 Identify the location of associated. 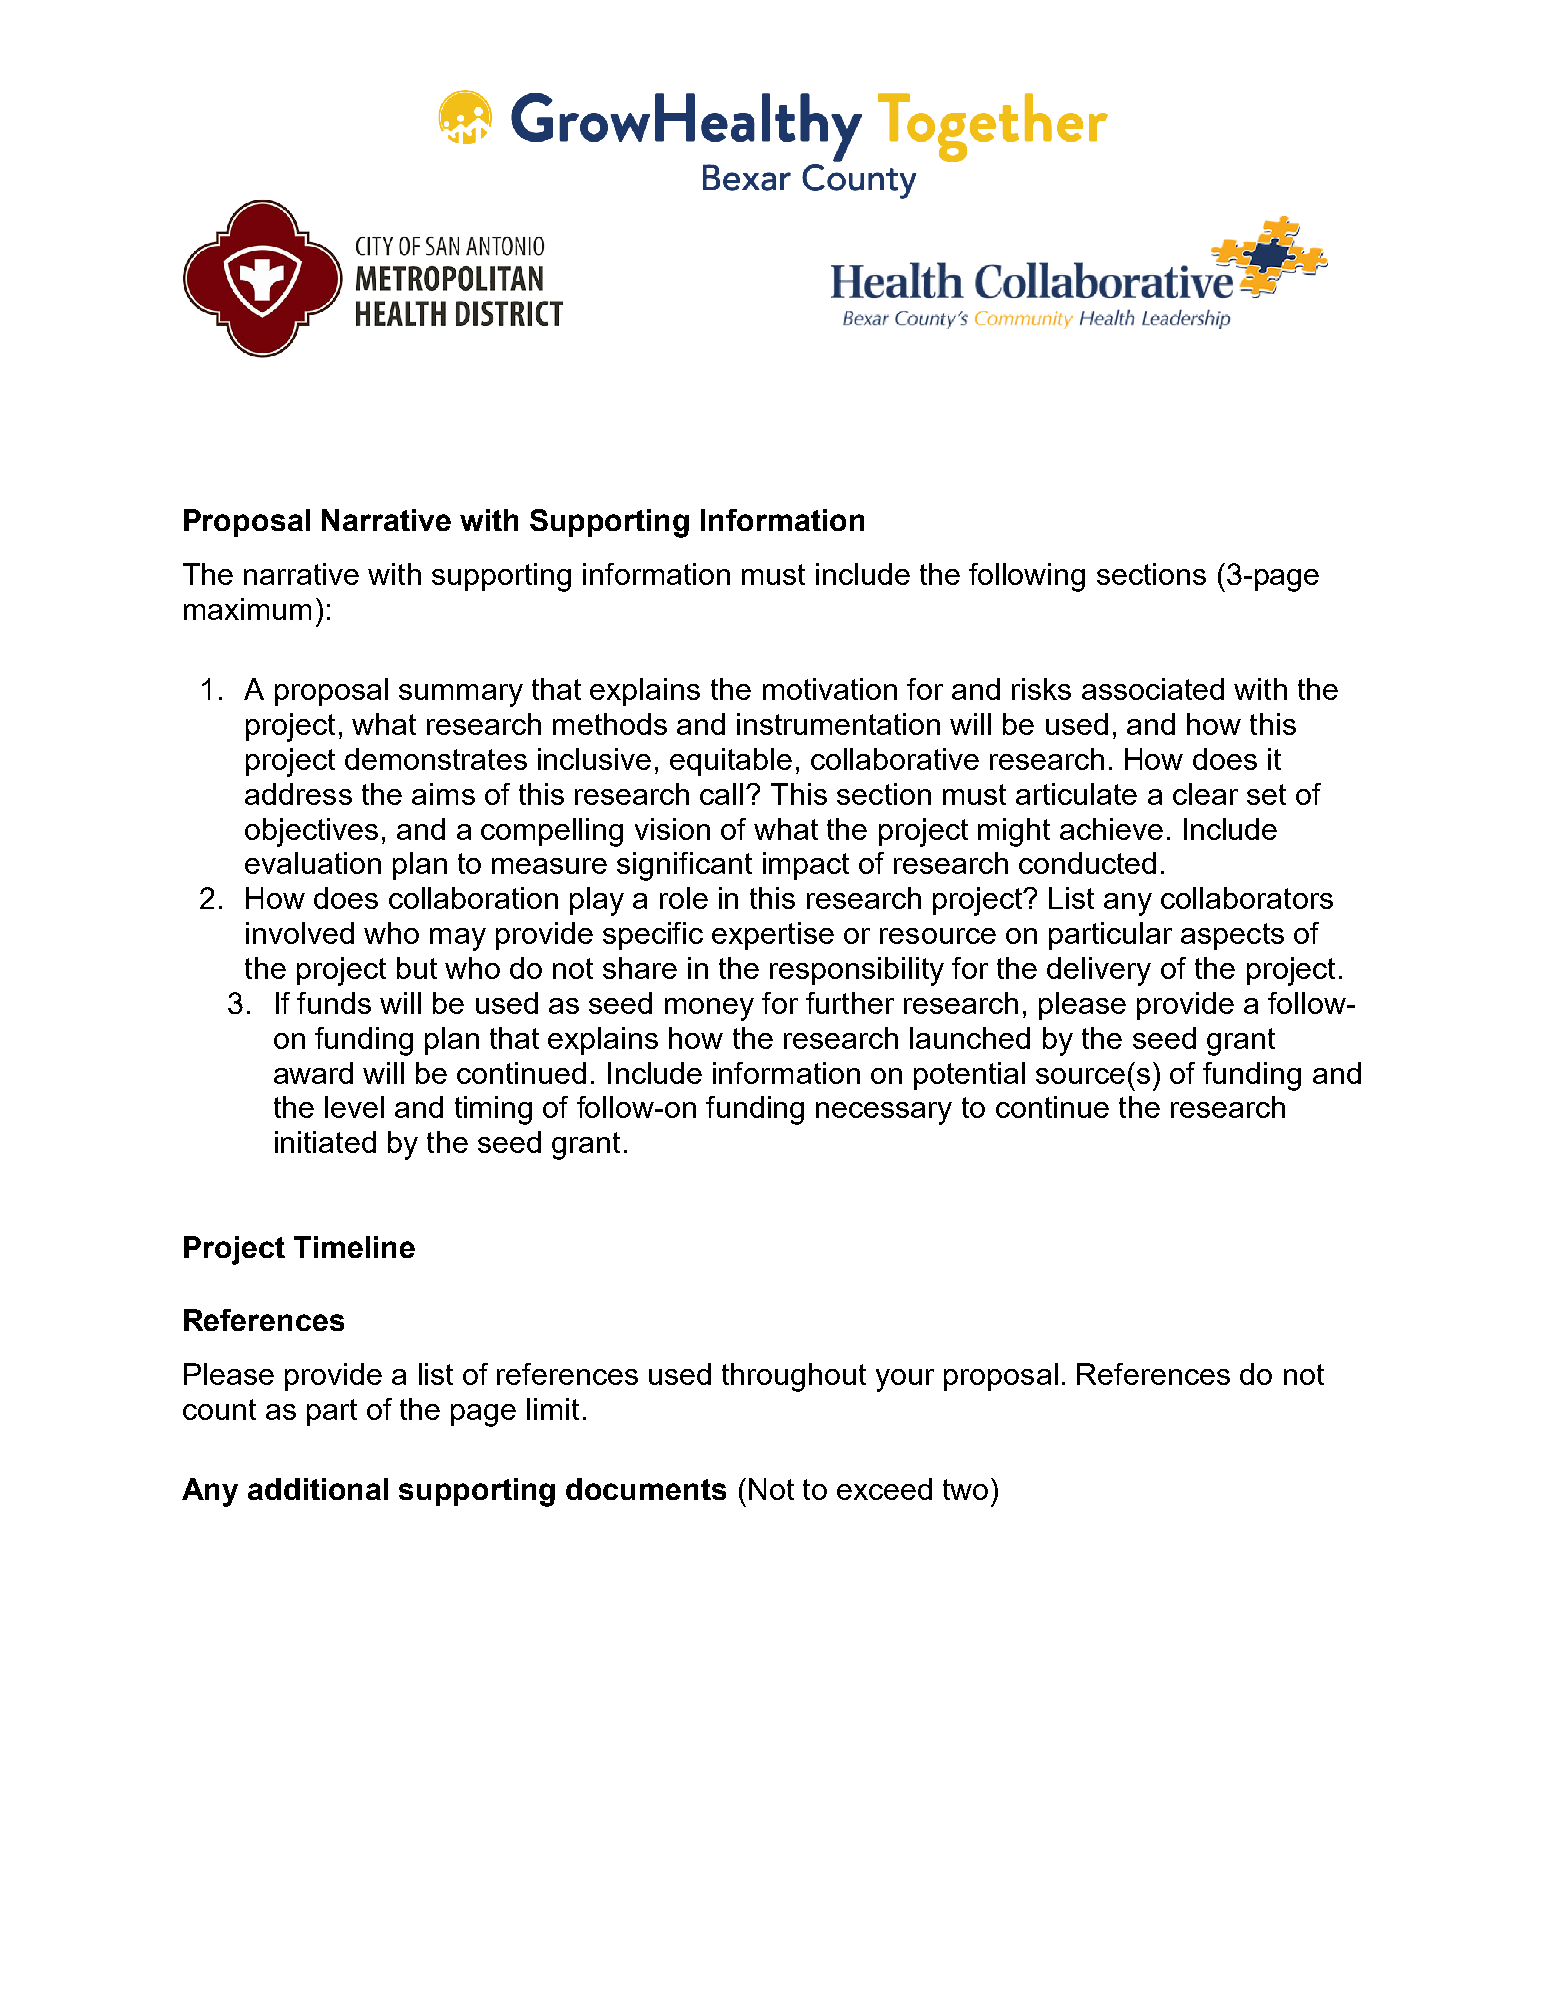
(1153, 689).
